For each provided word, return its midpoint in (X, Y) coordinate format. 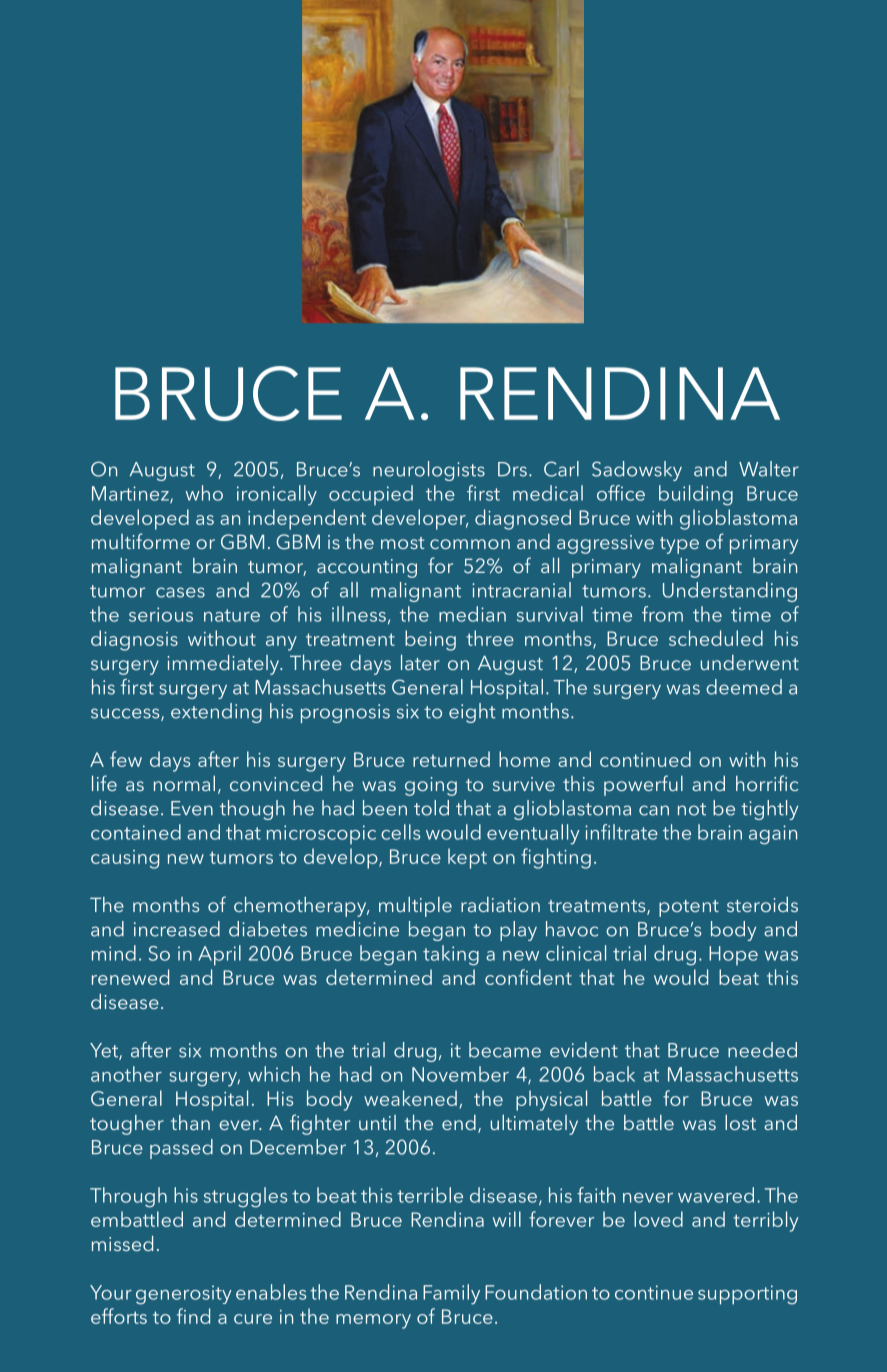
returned (451, 759)
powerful (643, 785)
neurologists (429, 471)
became (505, 1050)
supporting (747, 1295)
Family (451, 1294)
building (696, 495)
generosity (184, 1295)
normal (184, 783)
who (204, 493)
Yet (105, 1051)
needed (762, 1050)
